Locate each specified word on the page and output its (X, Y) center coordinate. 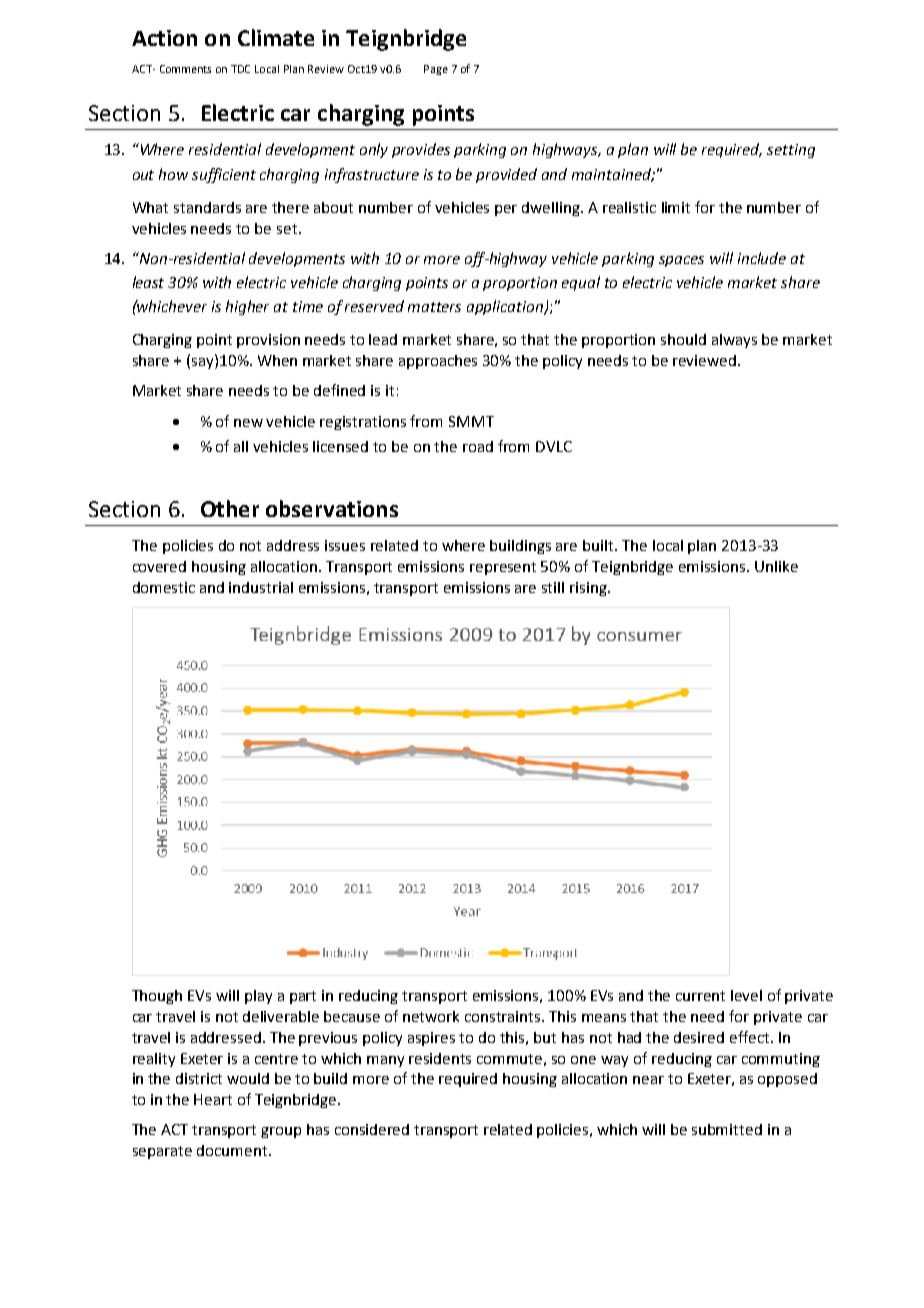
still (553, 587)
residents (440, 1058)
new (248, 423)
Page (436, 70)
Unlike (776, 566)
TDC (240, 69)
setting (791, 151)
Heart (213, 1099)
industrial (261, 587)
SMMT (471, 421)
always (734, 341)
